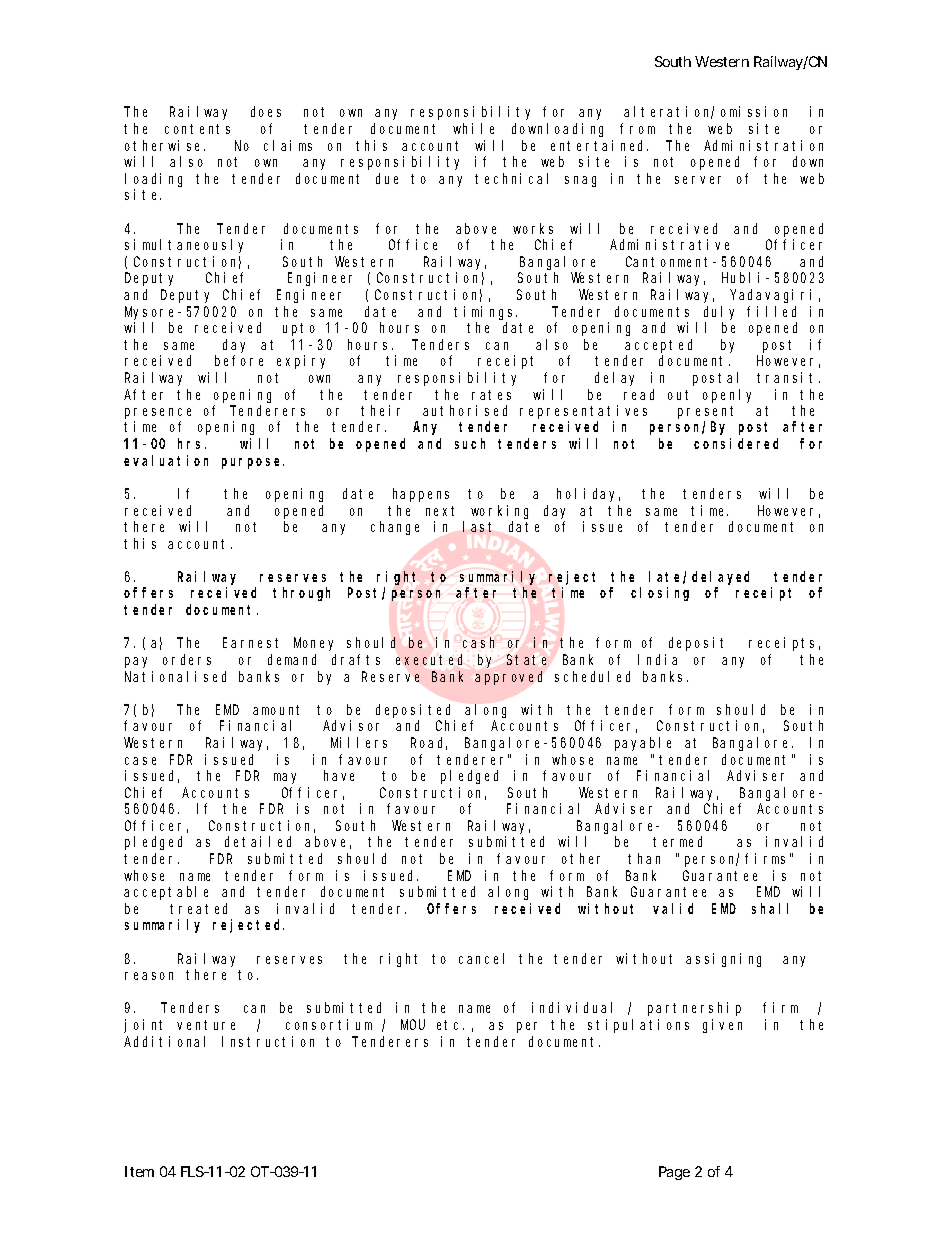 This page has width=952, height=1233. What do you see at coordinates (192, 443) in the page?
I see `hrs` at bounding box center [192, 443].
